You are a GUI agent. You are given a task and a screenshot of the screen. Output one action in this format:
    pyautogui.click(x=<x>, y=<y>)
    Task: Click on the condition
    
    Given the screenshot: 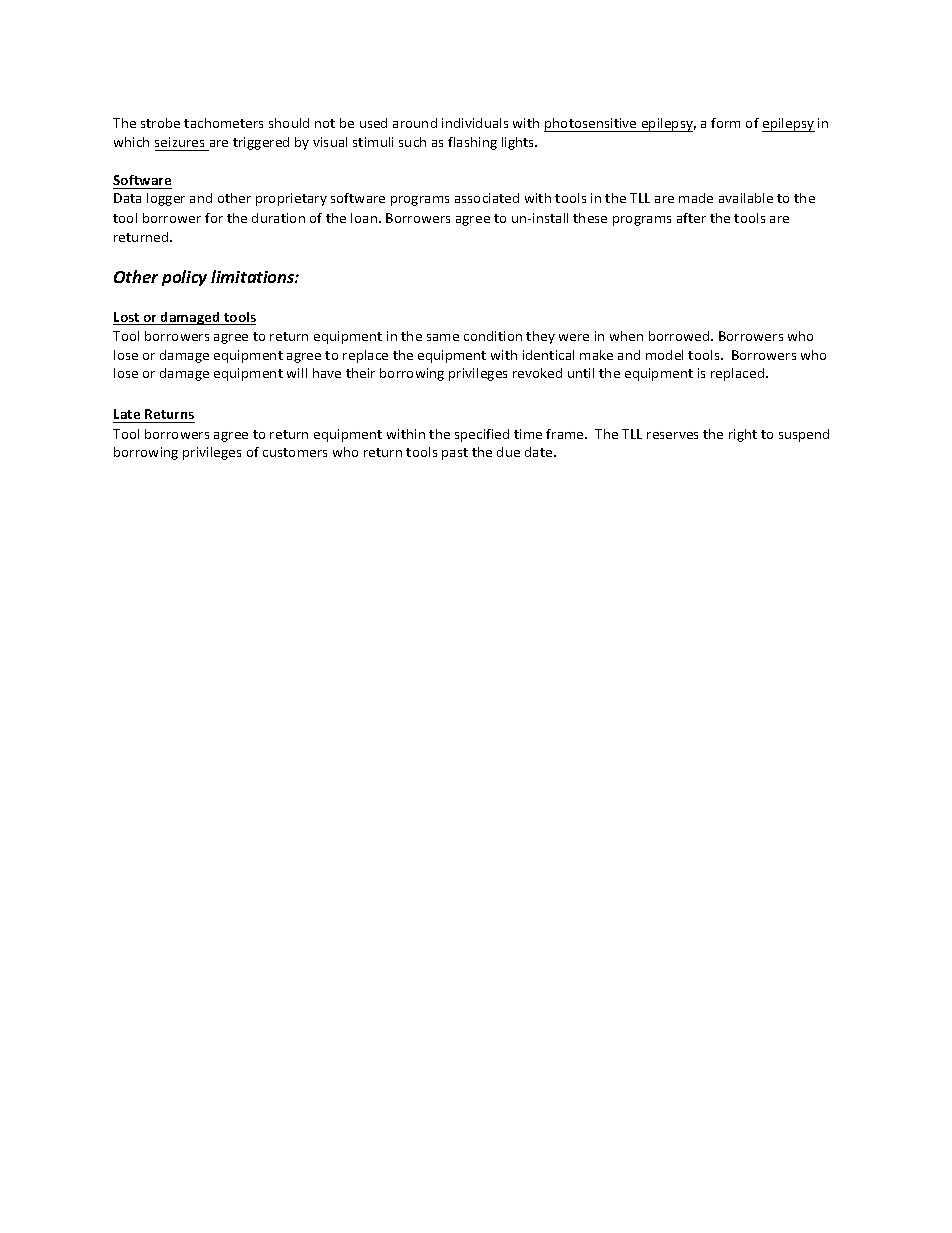 What is the action you would take?
    pyautogui.click(x=493, y=336)
